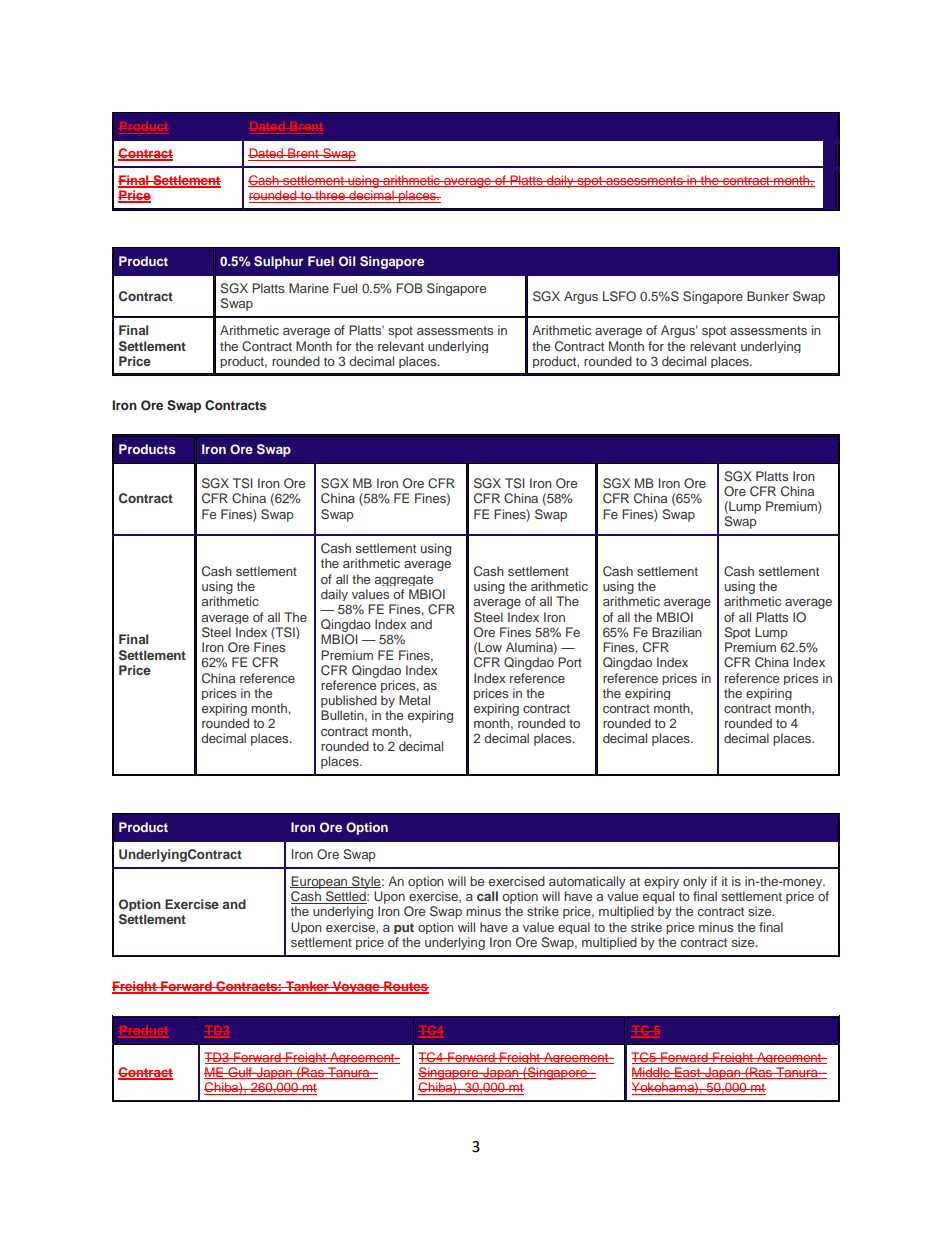 This screenshot has width=952, height=1233. What do you see at coordinates (309, 288) in the screenshot?
I see `Marine` at bounding box center [309, 288].
